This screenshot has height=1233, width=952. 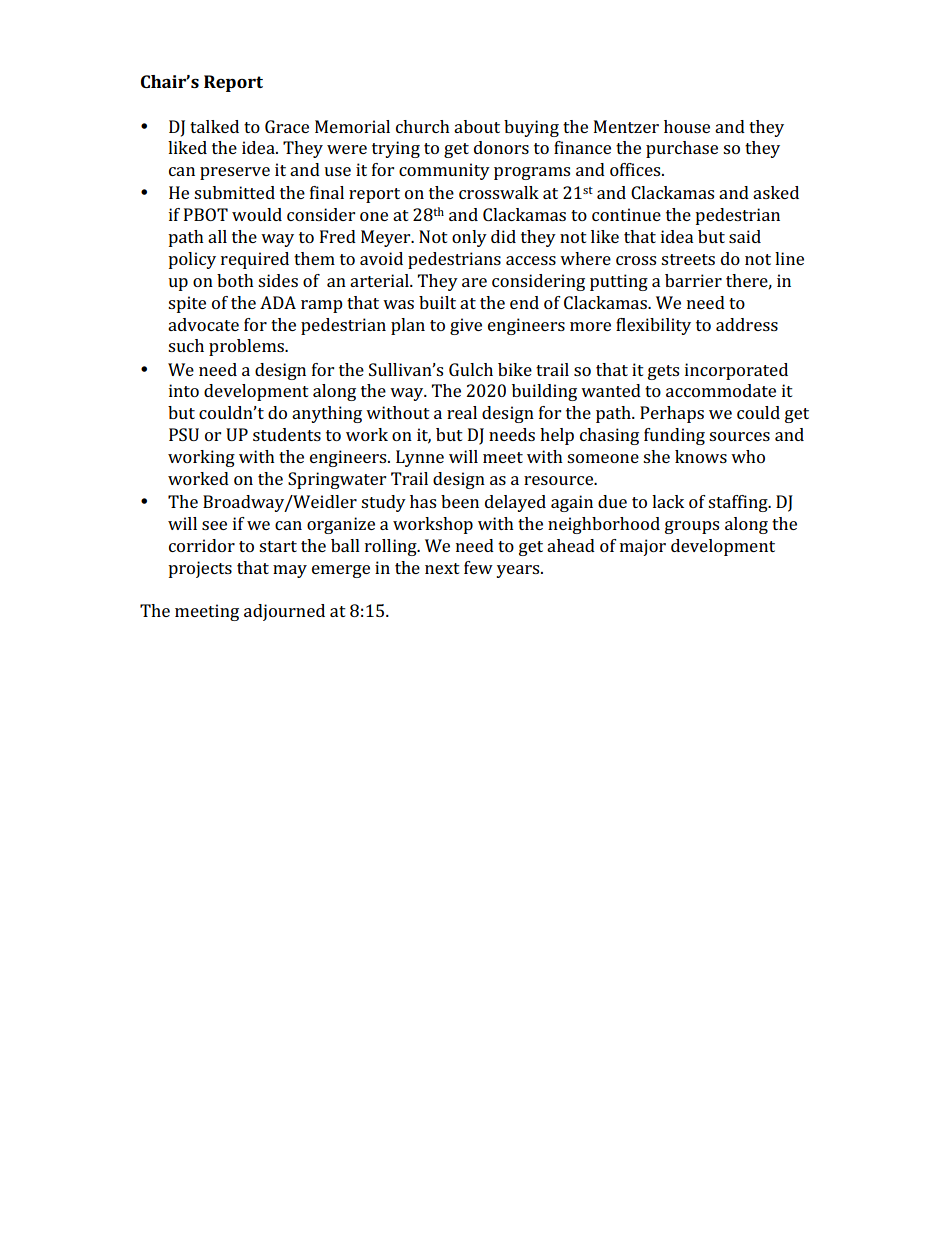 What do you see at coordinates (643, 547) in the screenshot?
I see `major` at bounding box center [643, 547].
